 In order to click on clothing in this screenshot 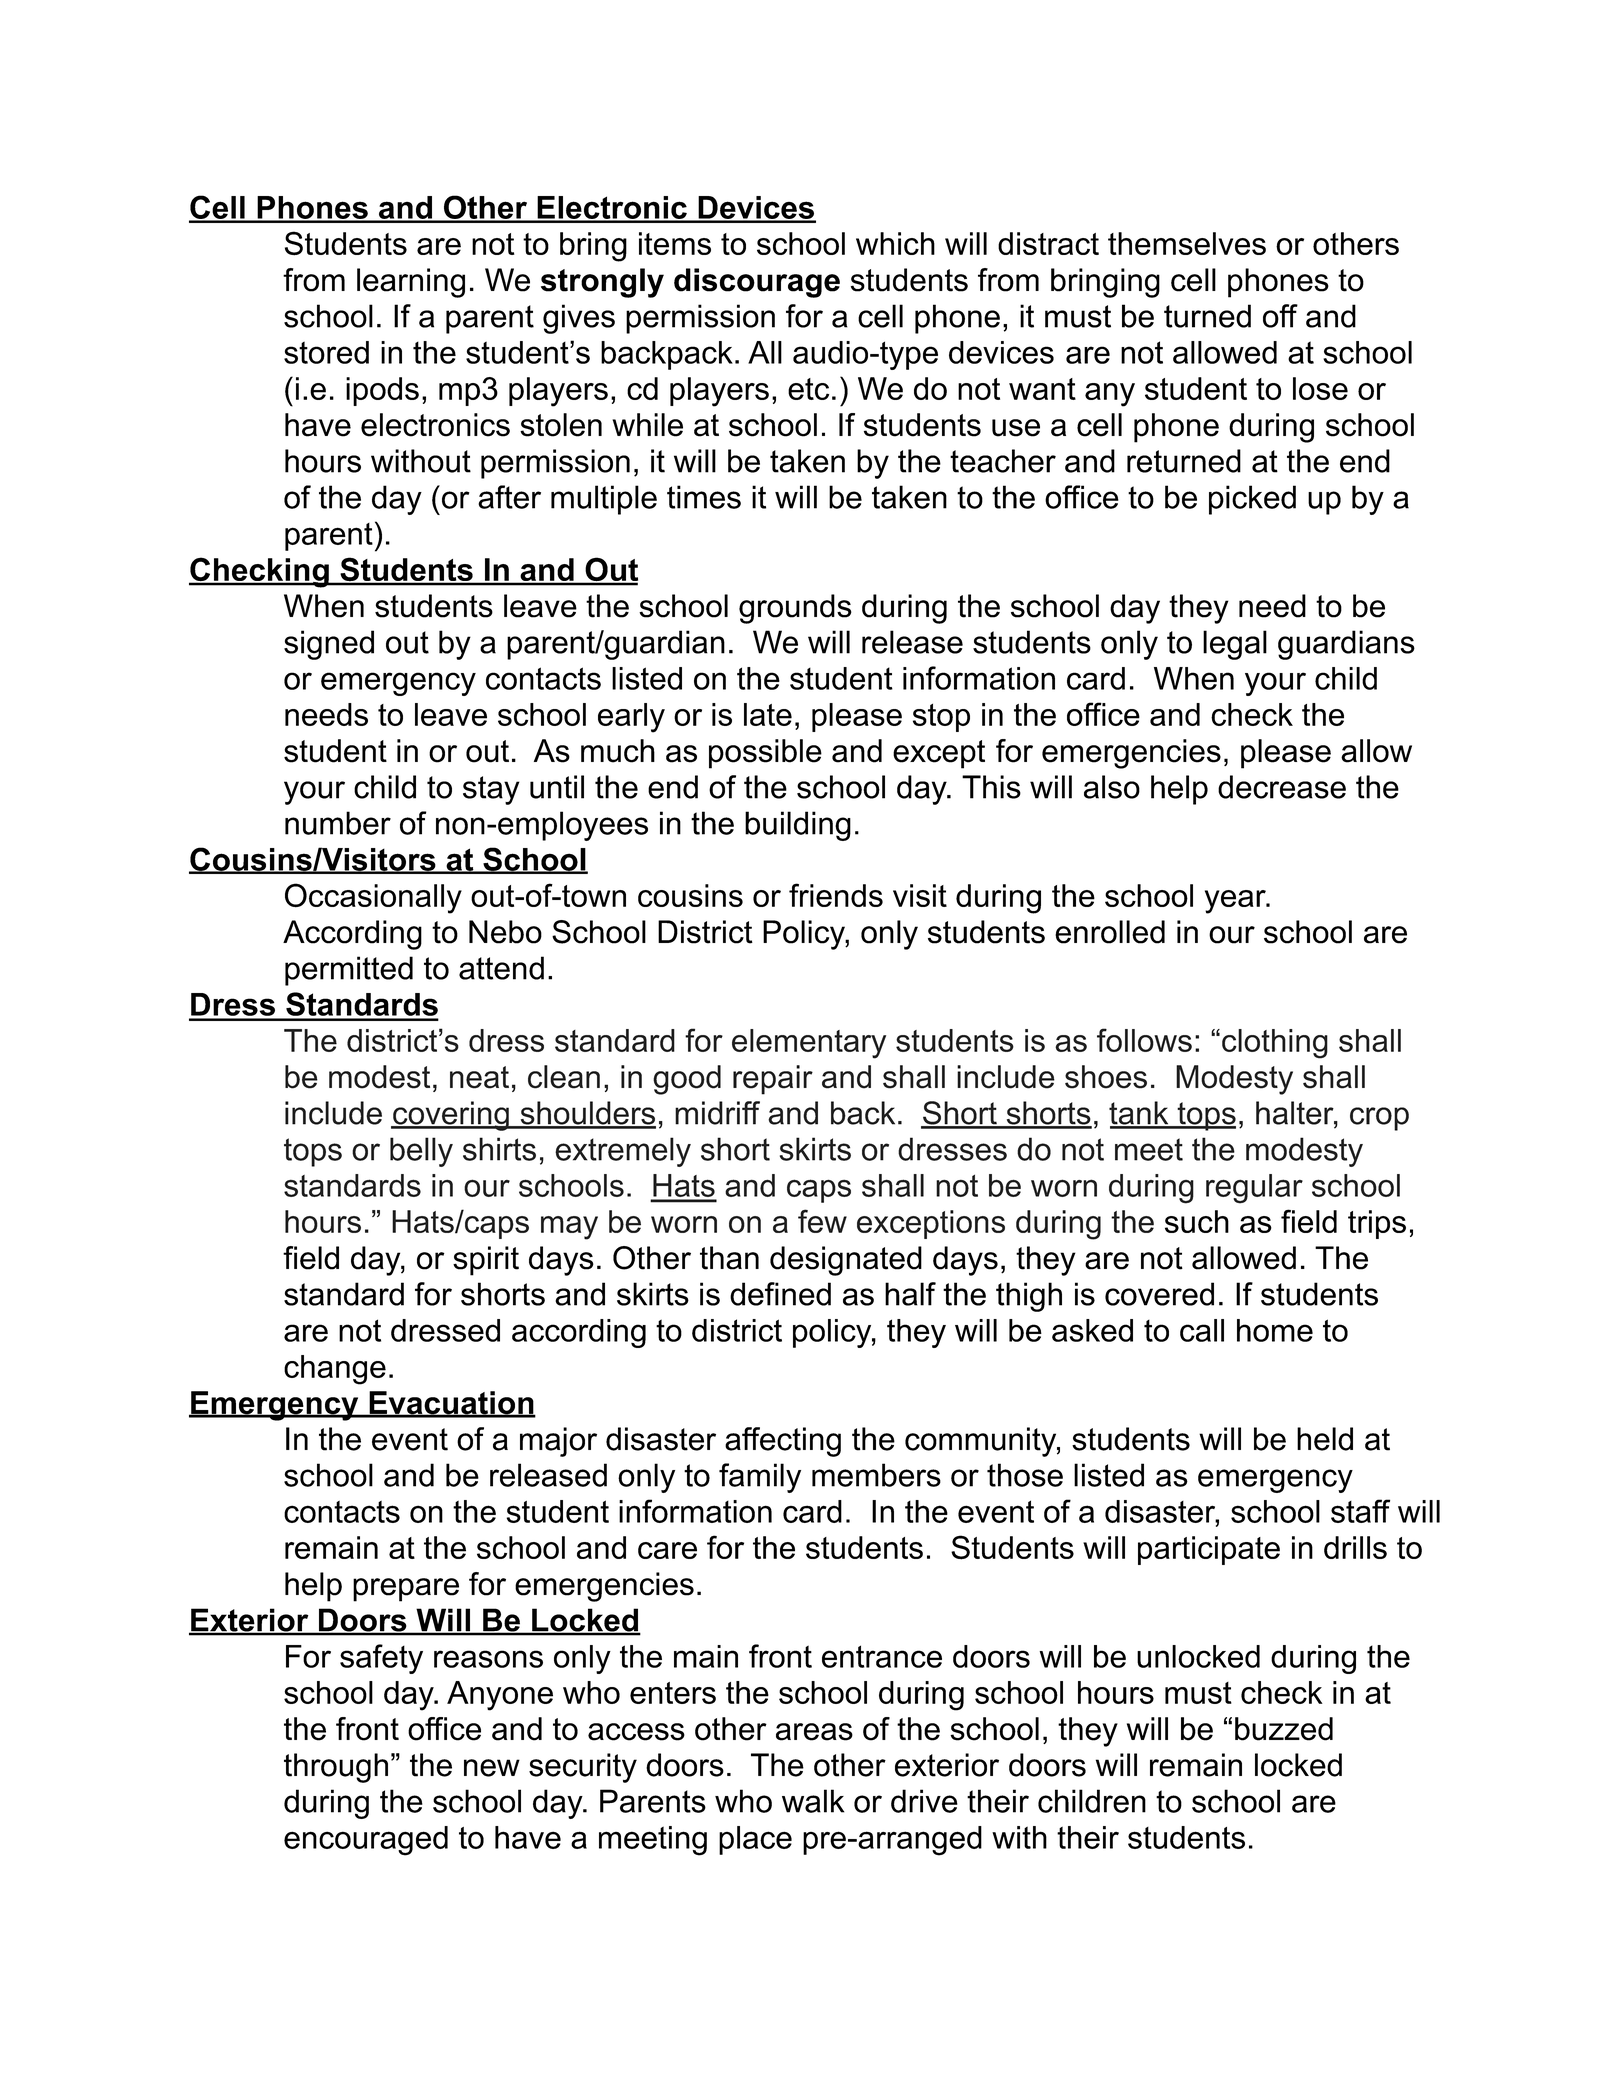, I will do `click(1275, 1044)`.
